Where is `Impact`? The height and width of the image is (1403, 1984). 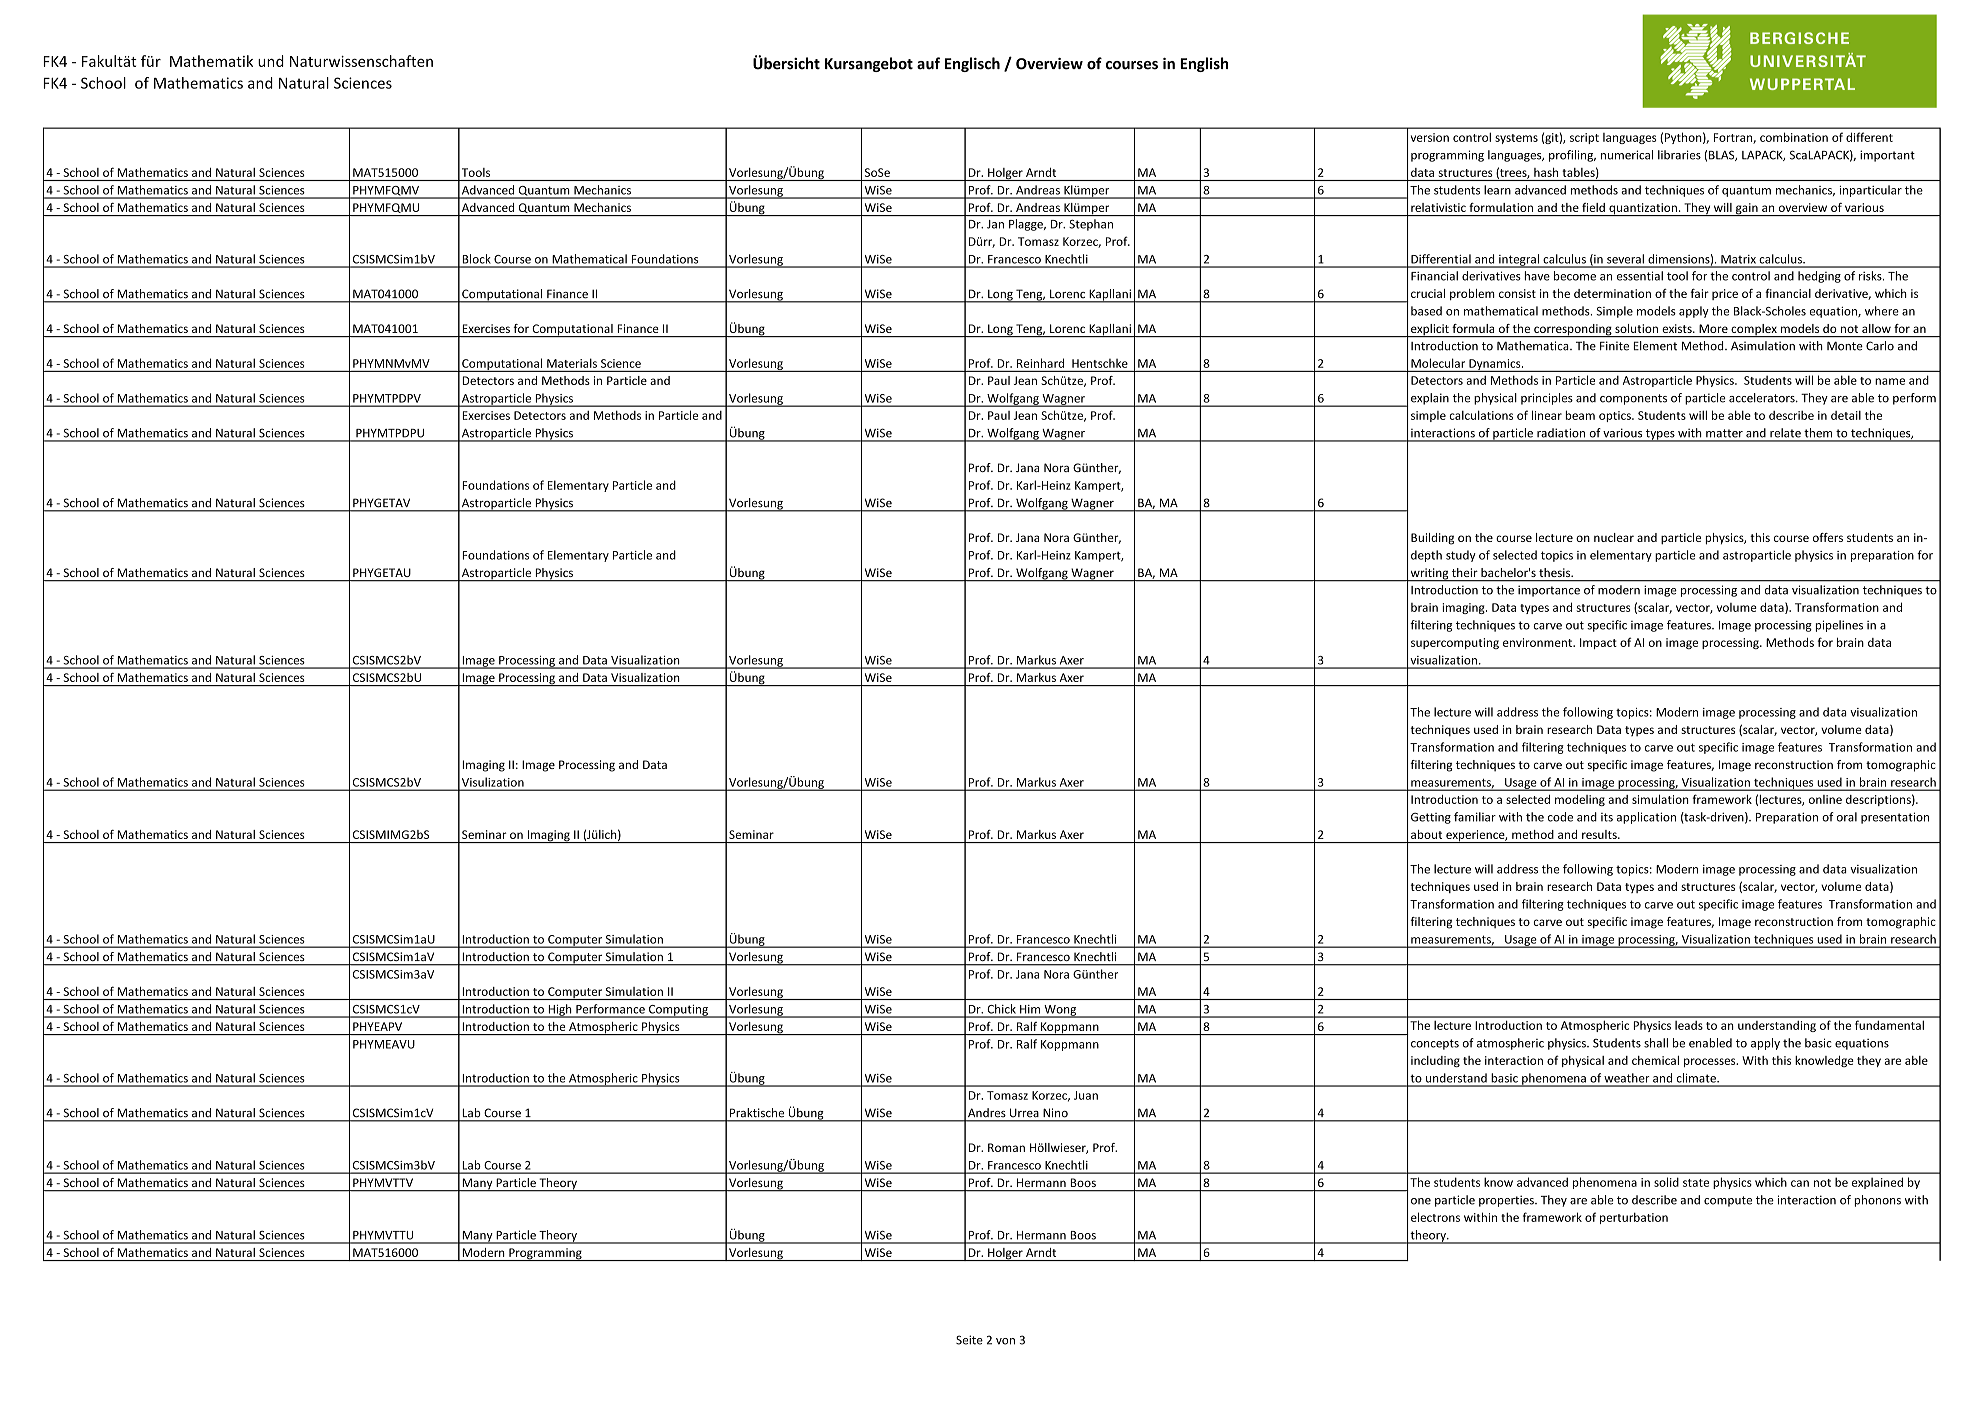 Impact is located at coordinates (1598, 643).
